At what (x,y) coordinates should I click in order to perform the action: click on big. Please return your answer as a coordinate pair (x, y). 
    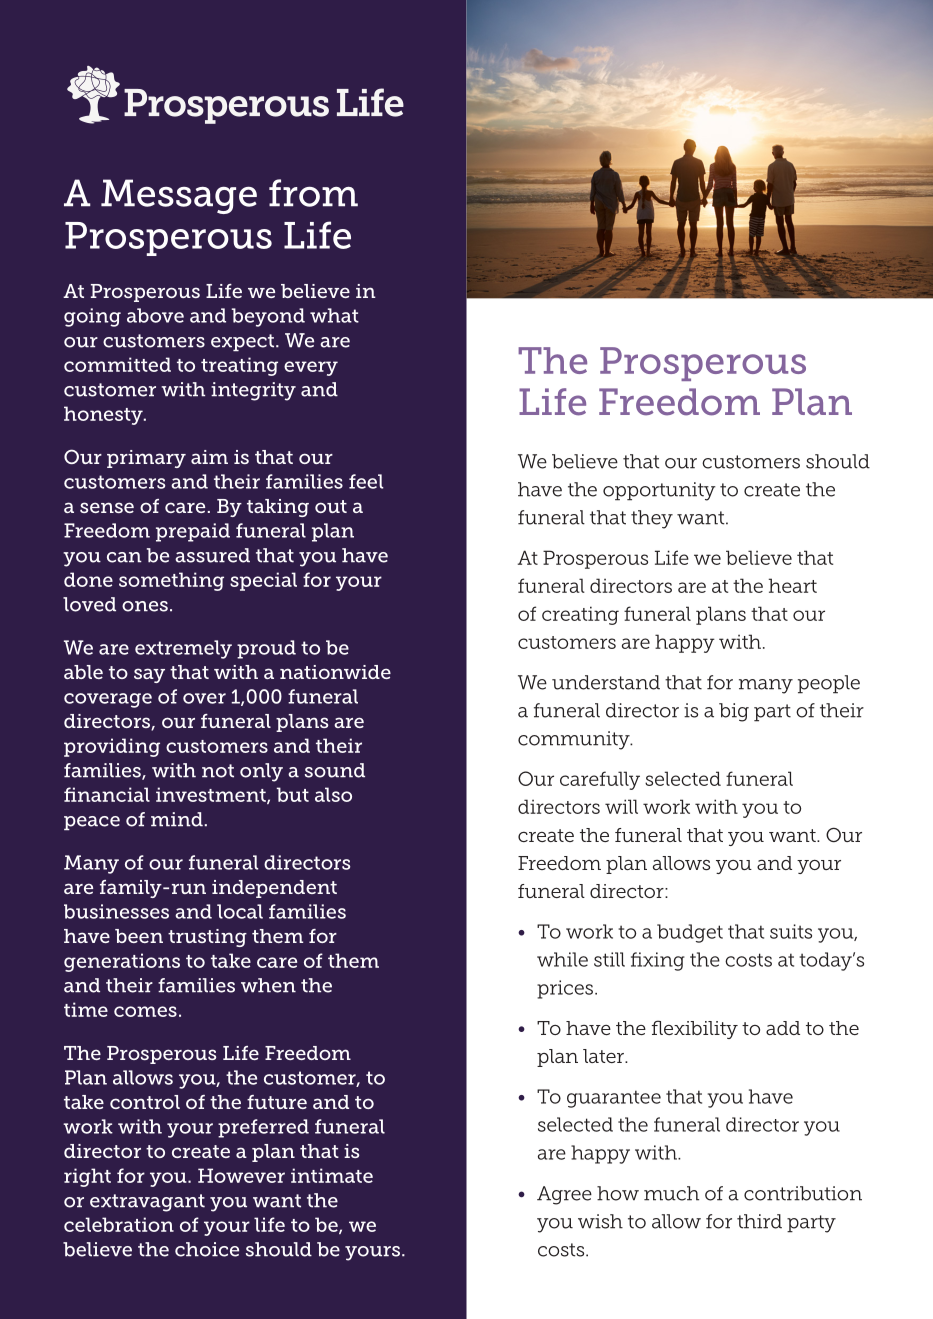
    Looking at the image, I should click on (734, 712).
